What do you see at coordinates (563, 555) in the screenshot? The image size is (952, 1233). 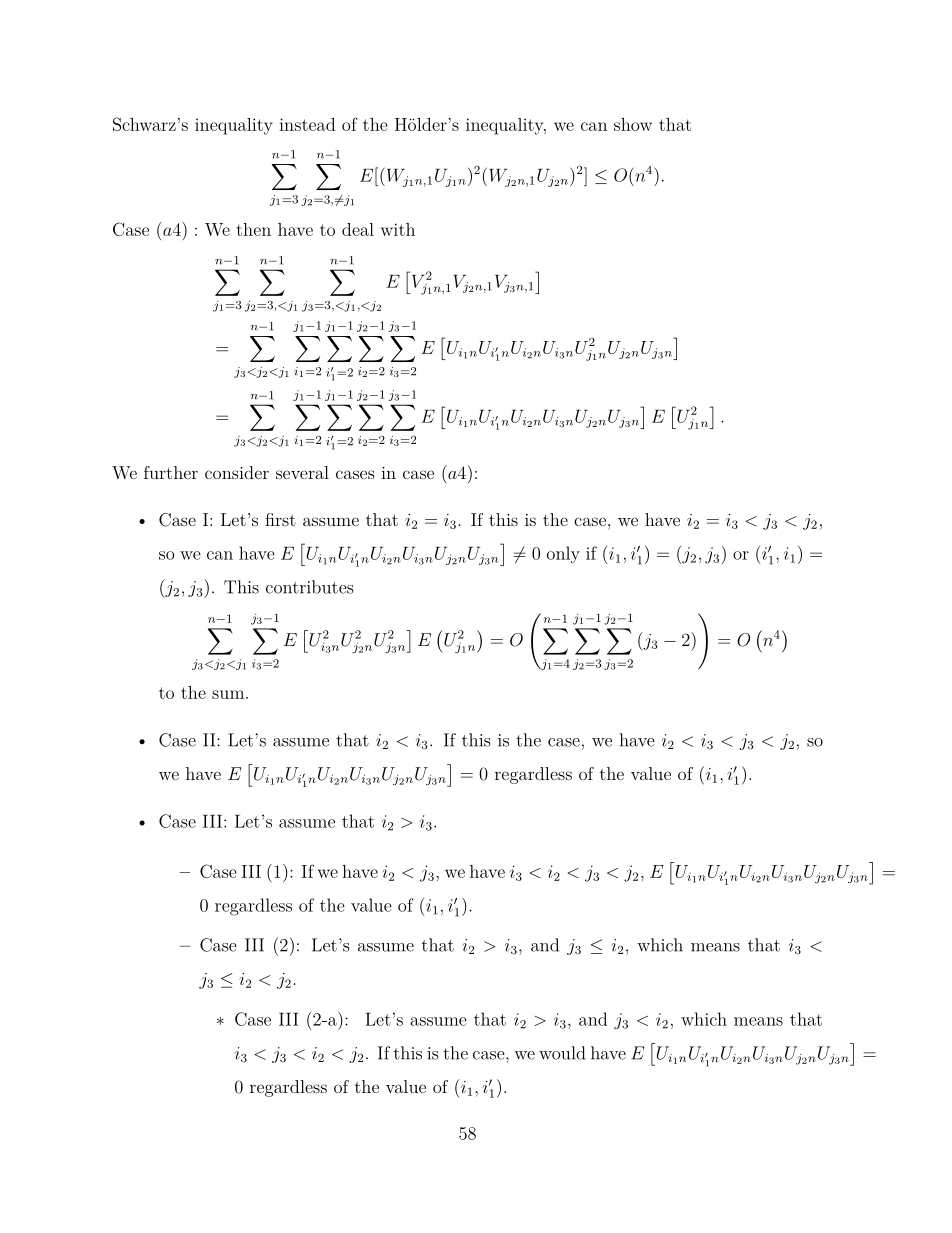 I see `only` at bounding box center [563, 555].
